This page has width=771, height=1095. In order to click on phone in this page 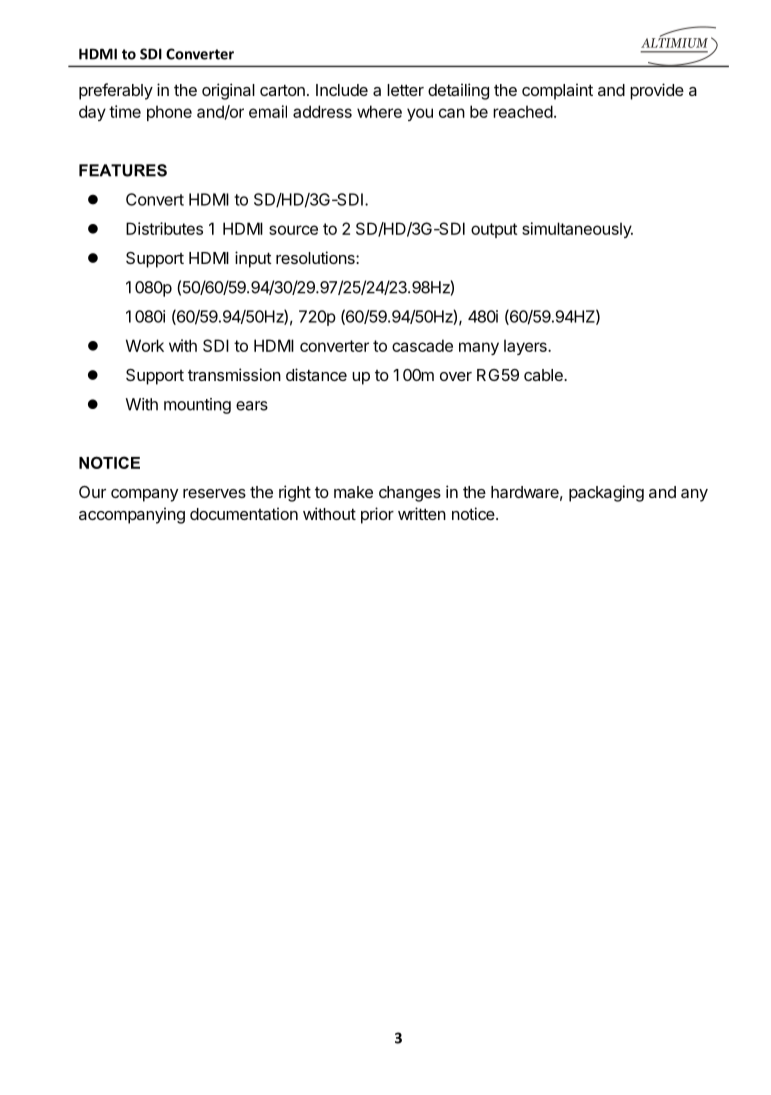, I will do `click(169, 113)`.
